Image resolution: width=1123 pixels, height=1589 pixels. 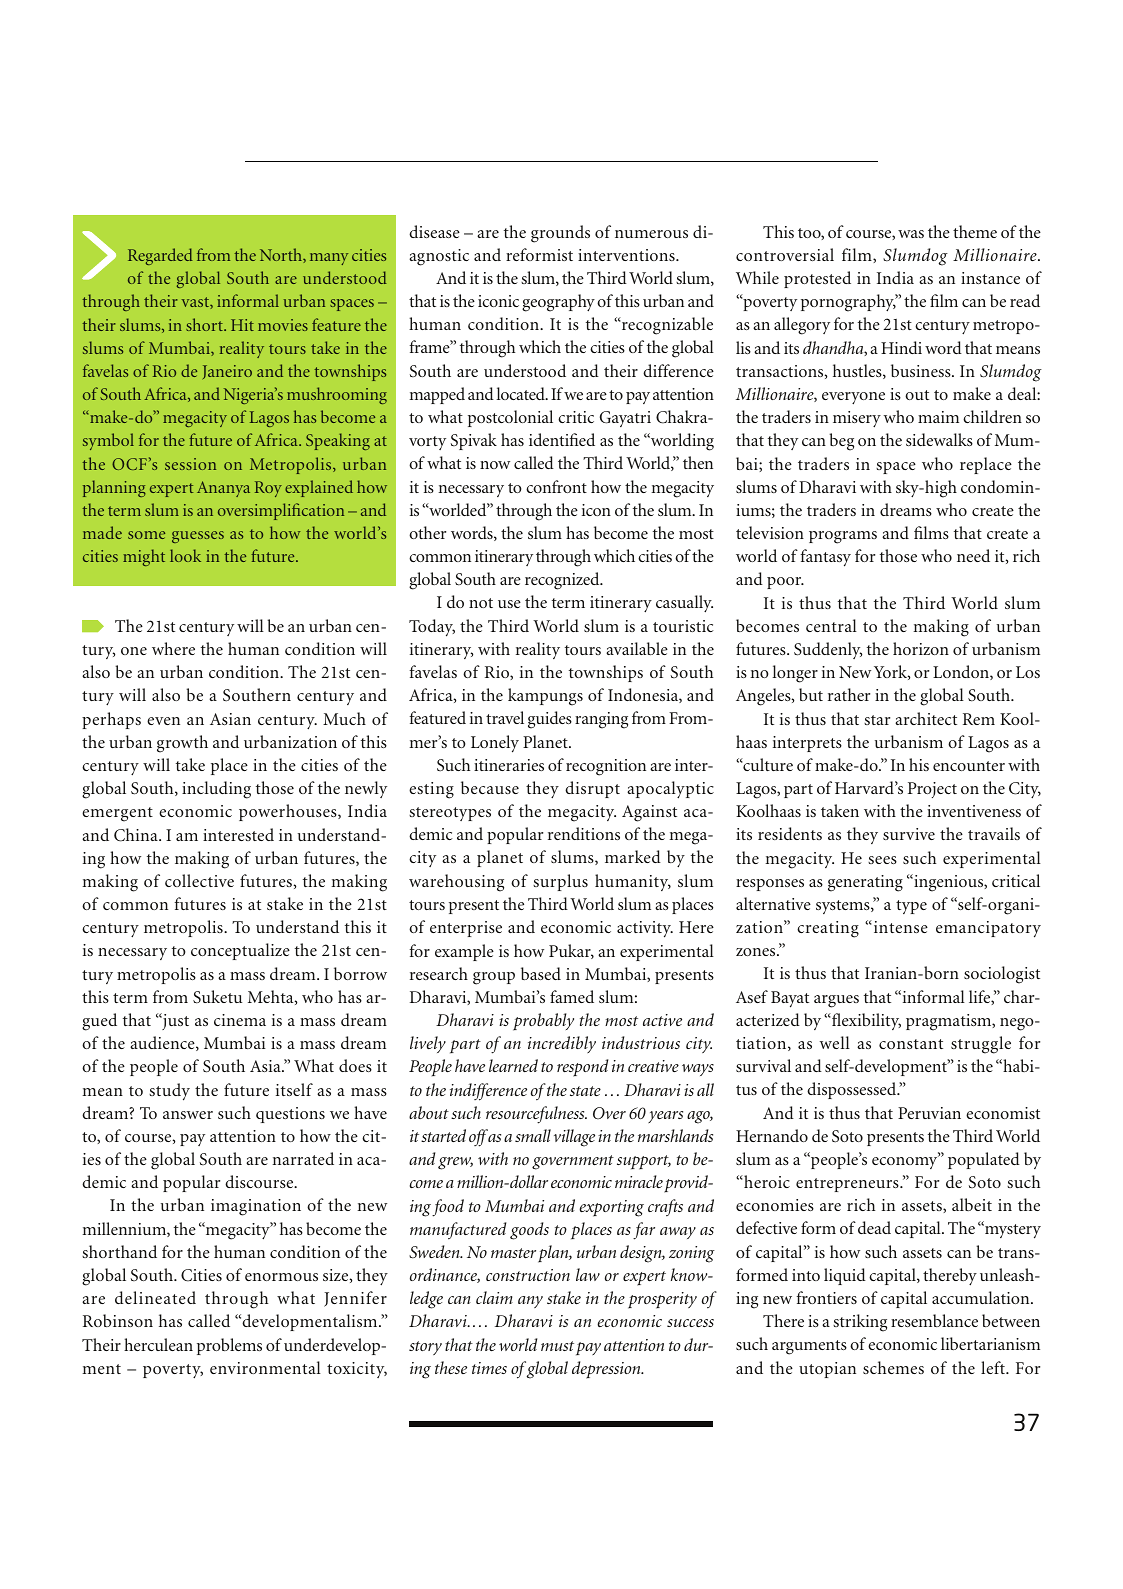 I want to click on including, so click(x=216, y=790).
